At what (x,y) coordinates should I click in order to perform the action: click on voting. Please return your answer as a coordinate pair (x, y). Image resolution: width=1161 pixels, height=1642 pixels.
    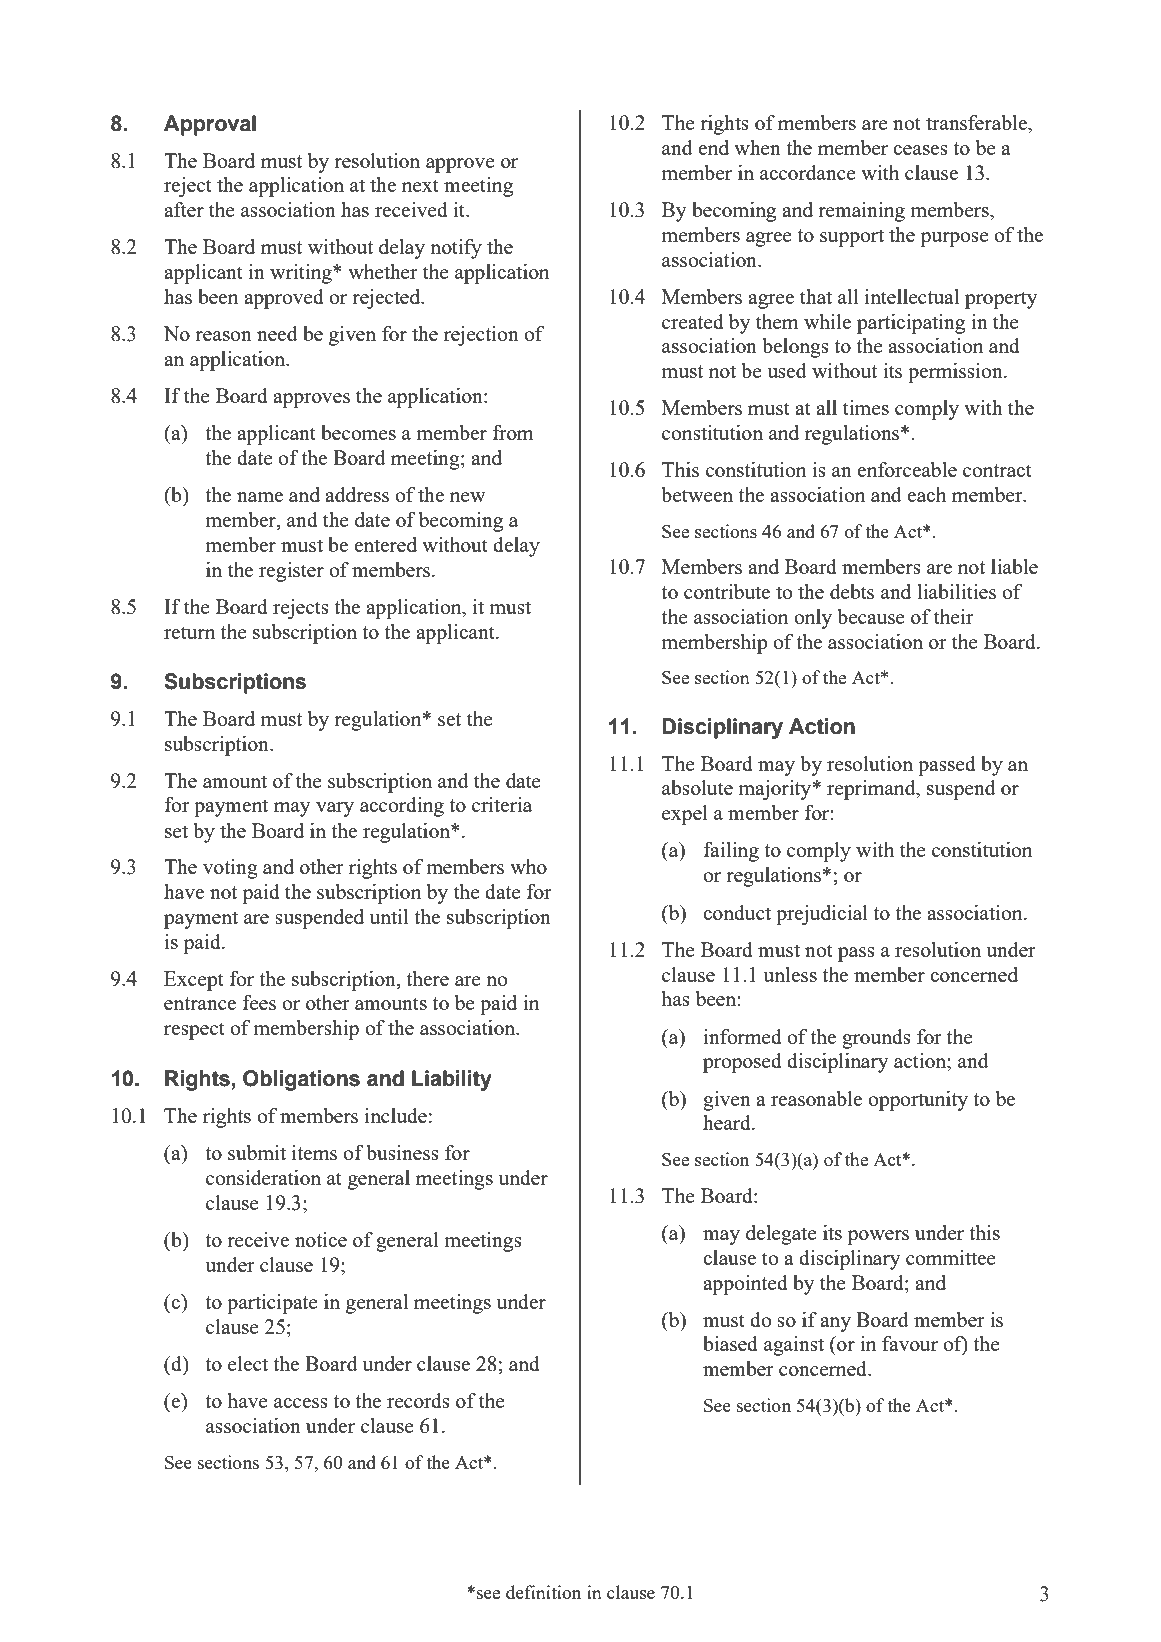
    Looking at the image, I should click on (230, 869).
